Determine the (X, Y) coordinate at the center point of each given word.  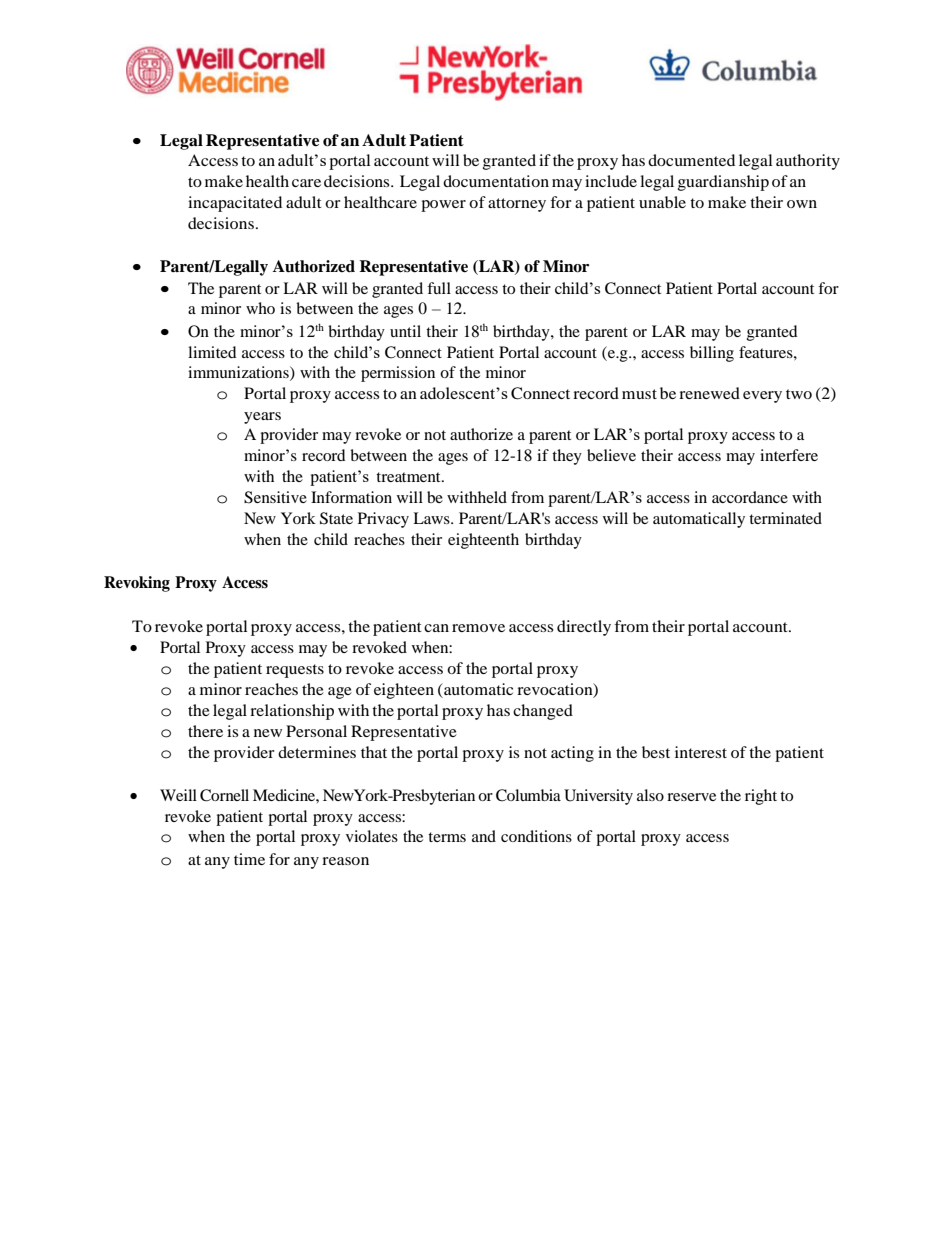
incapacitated (235, 204)
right (761, 797)
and (484, 836)
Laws (432, 518)
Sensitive (275, 497)
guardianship (723, 183)
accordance (750, 497)
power (443, 206)
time (249, 859)
